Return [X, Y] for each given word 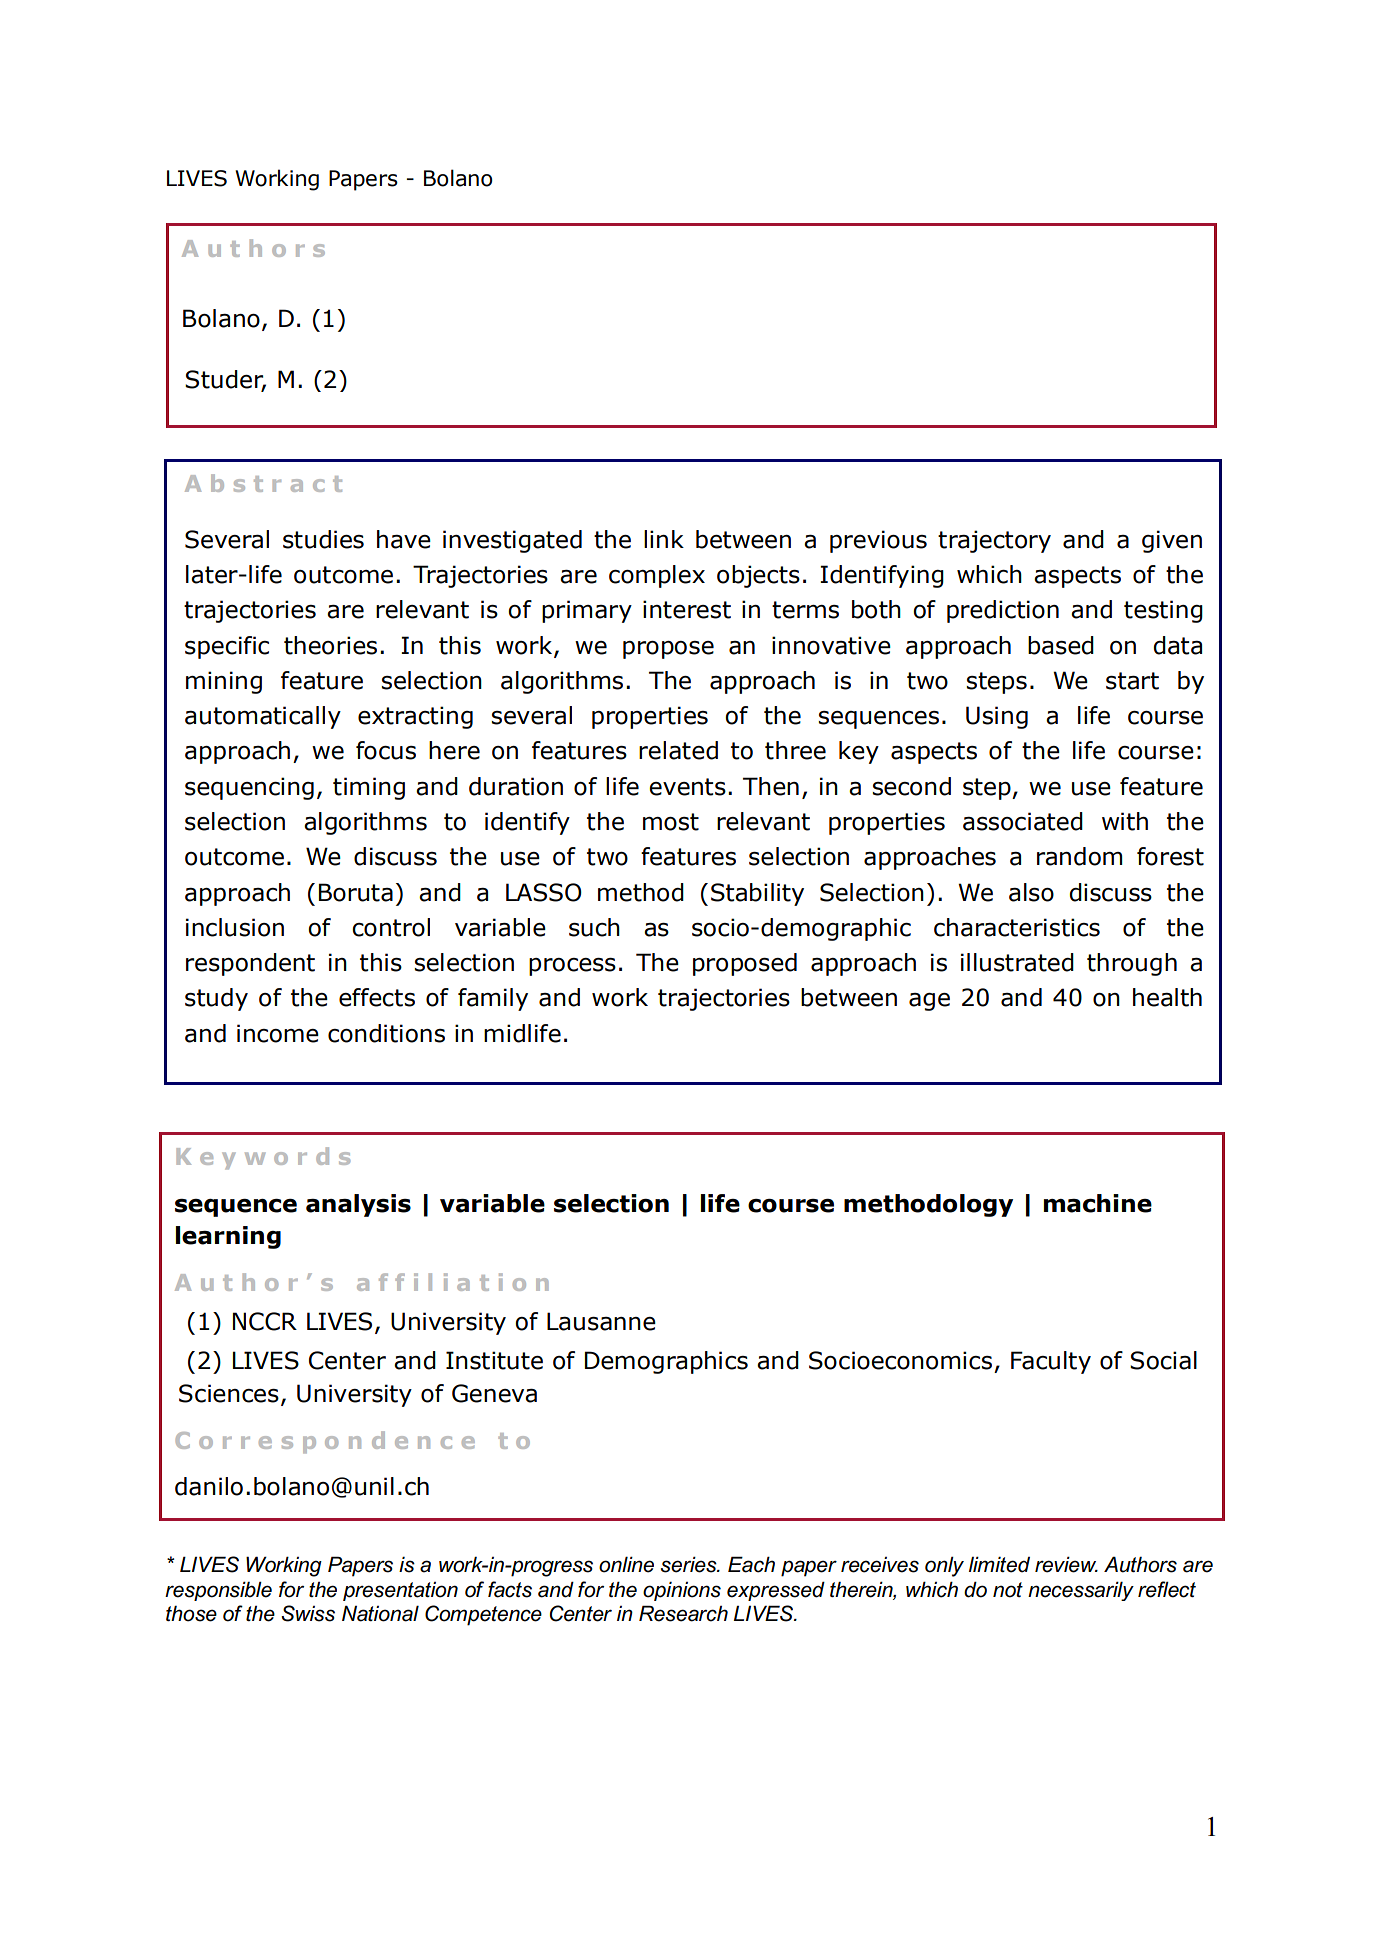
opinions [682, 1591]
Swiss [308, 1613]
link [664, 539]
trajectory [994, 541]
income [278, 1033]
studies [323, 539]
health [1167, 997]
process [572, 967]
